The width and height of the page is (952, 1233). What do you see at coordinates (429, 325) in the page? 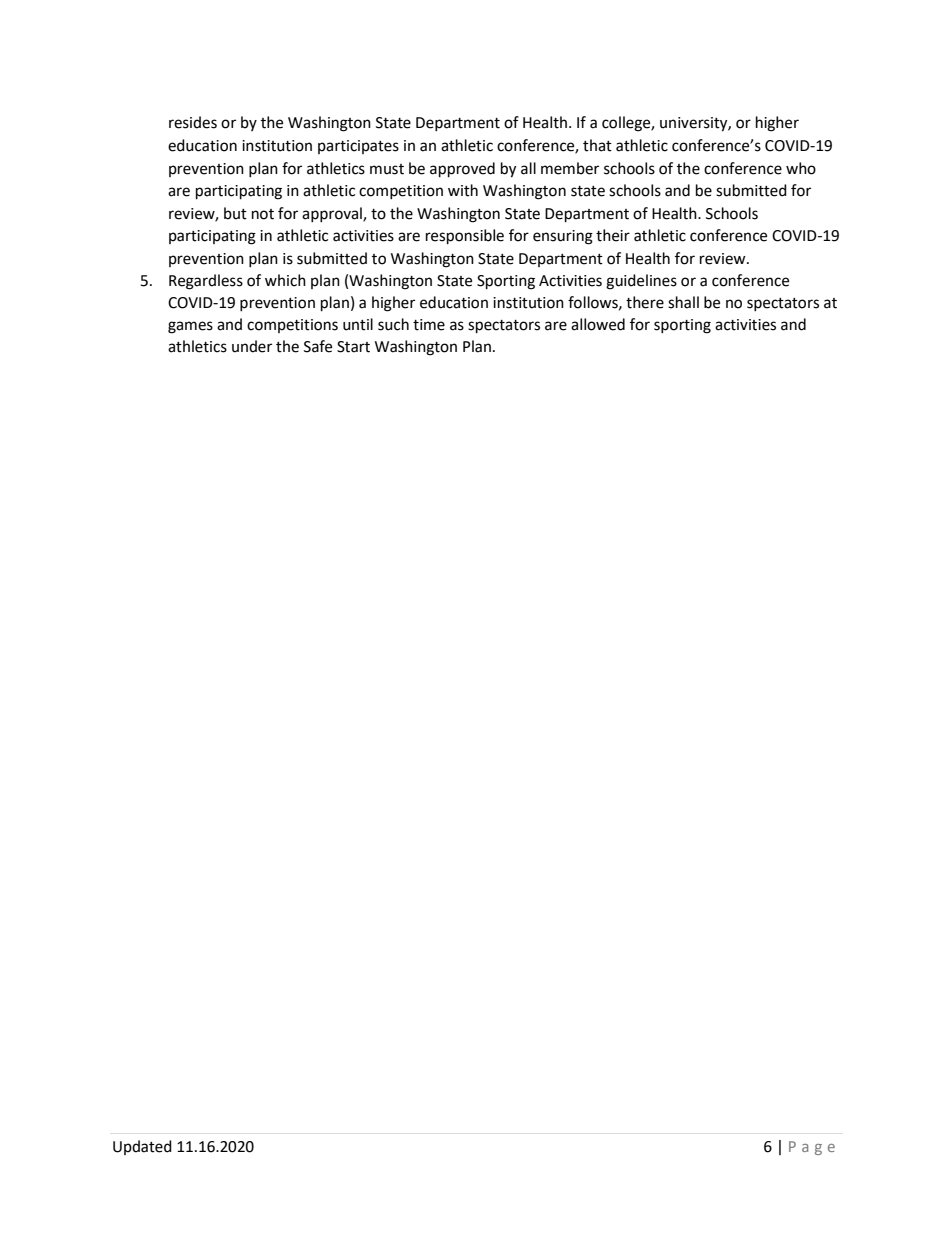
I see `time` at bounding box center [429, 325].
